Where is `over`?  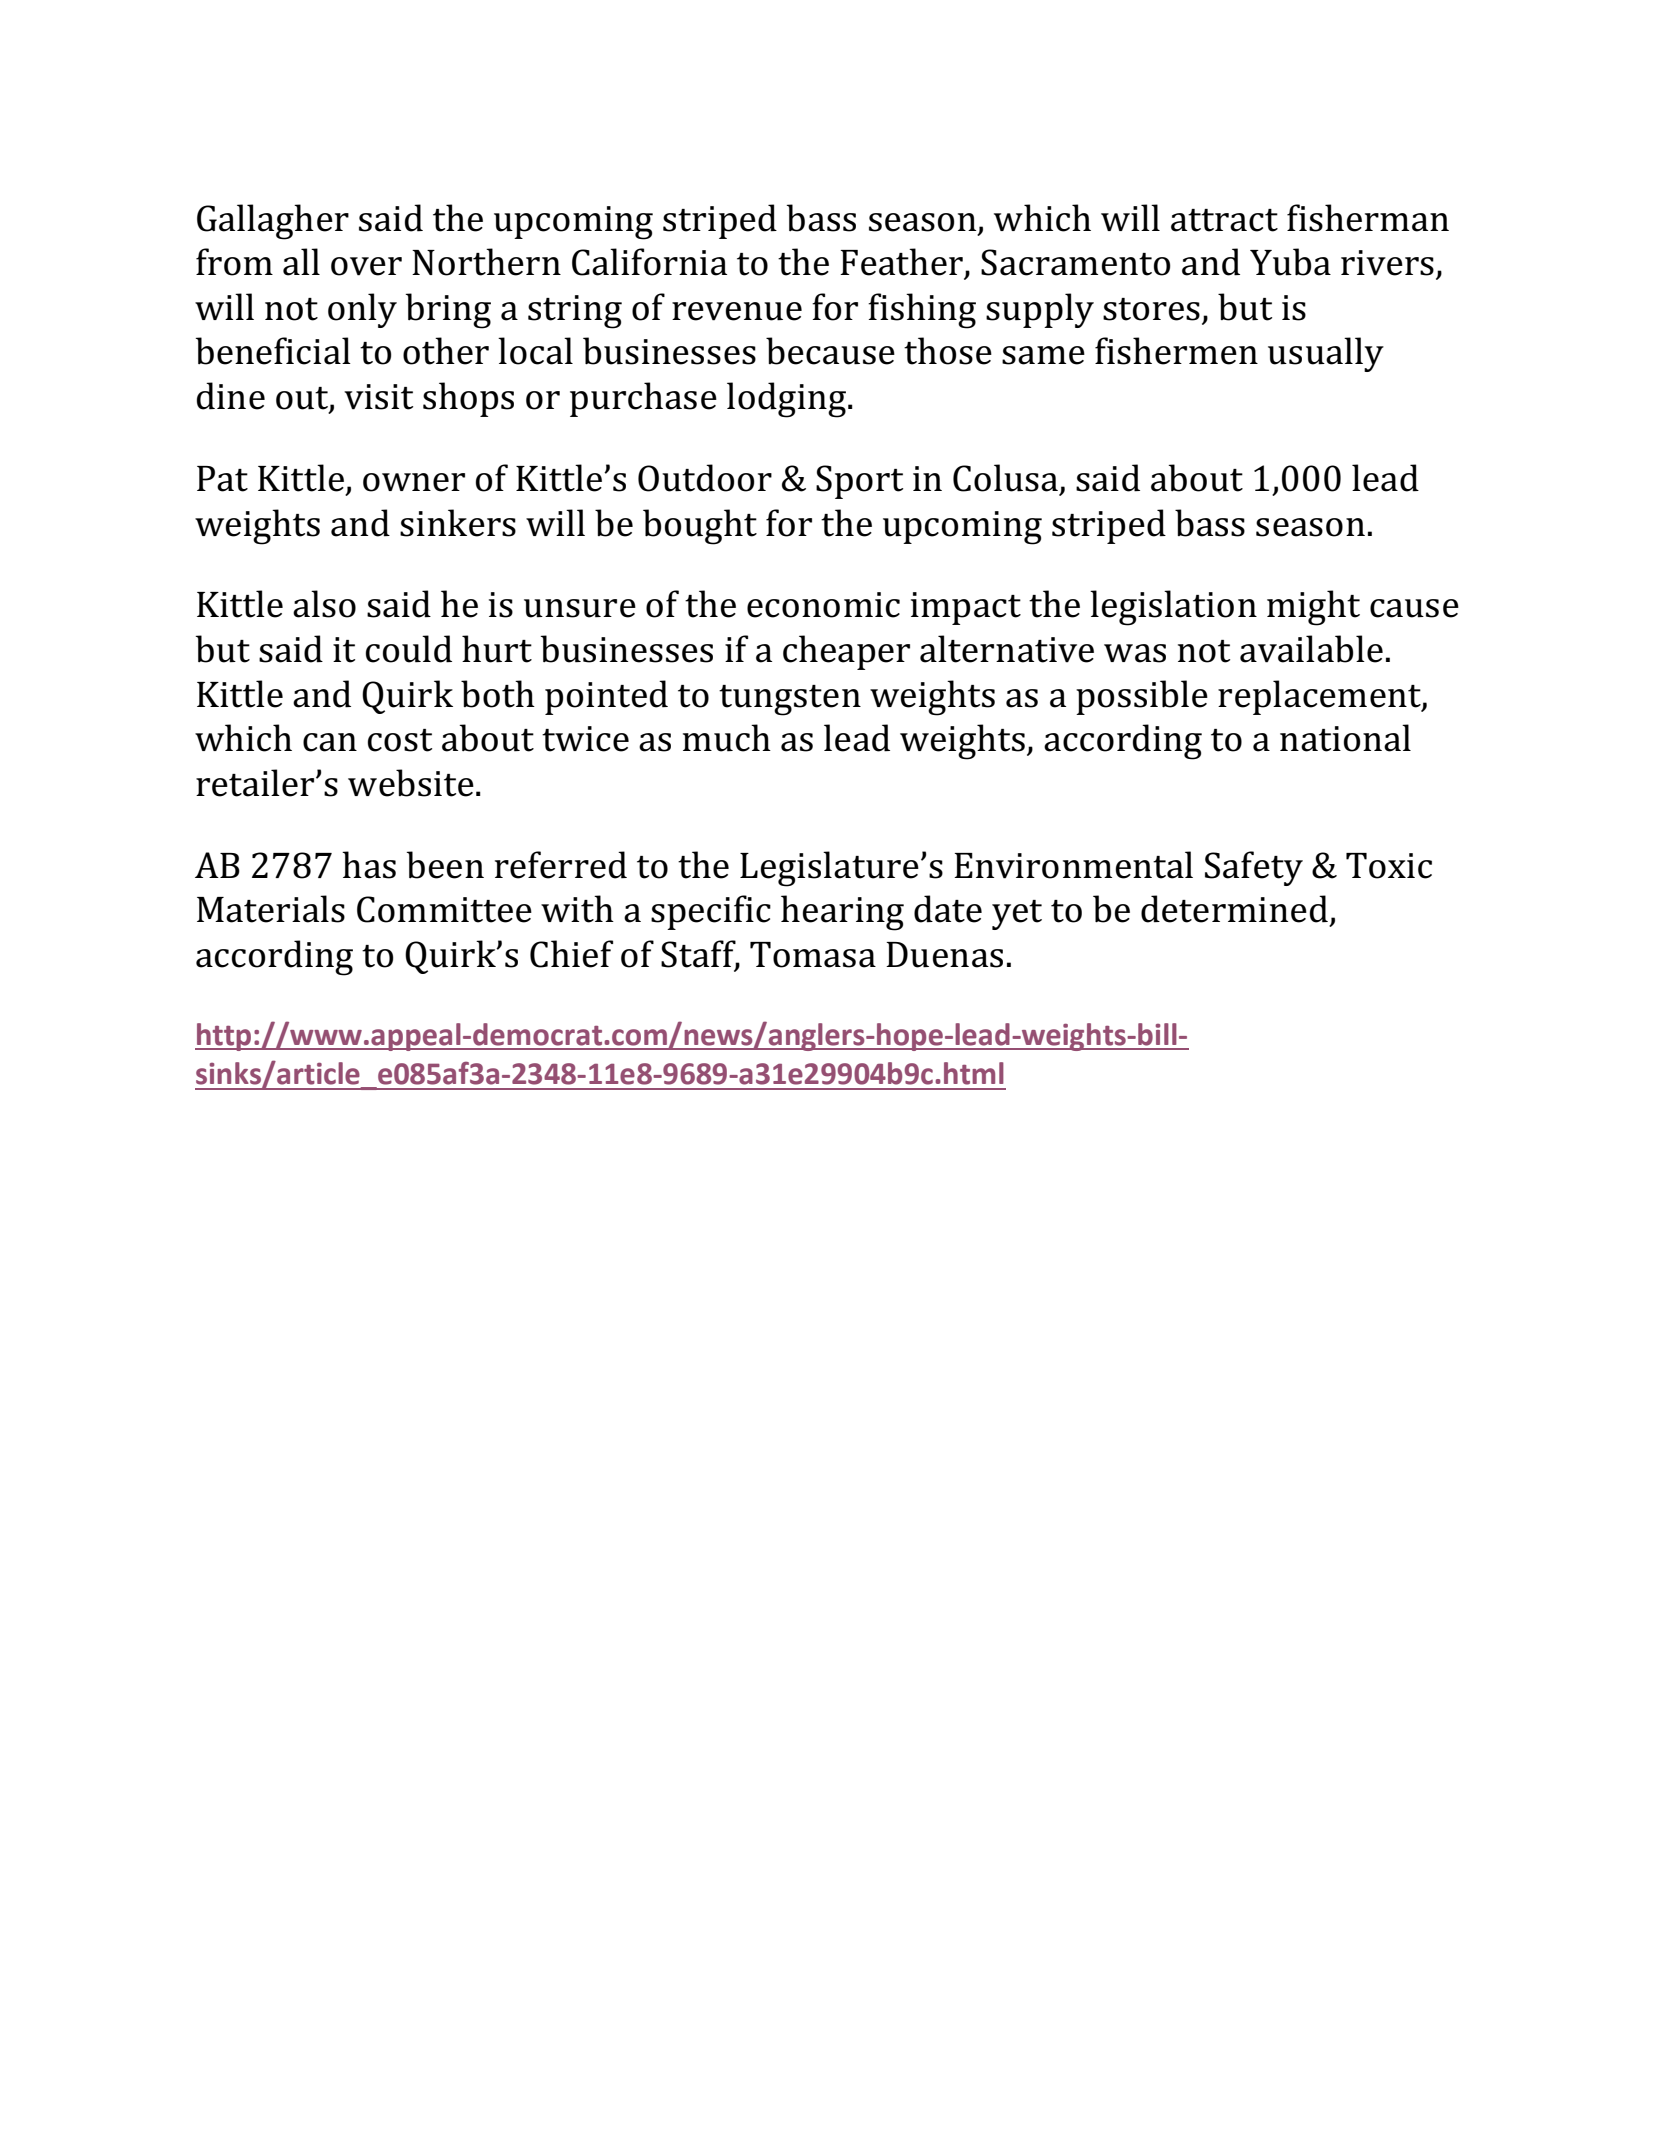 over is located at coordinates (366, 266).
